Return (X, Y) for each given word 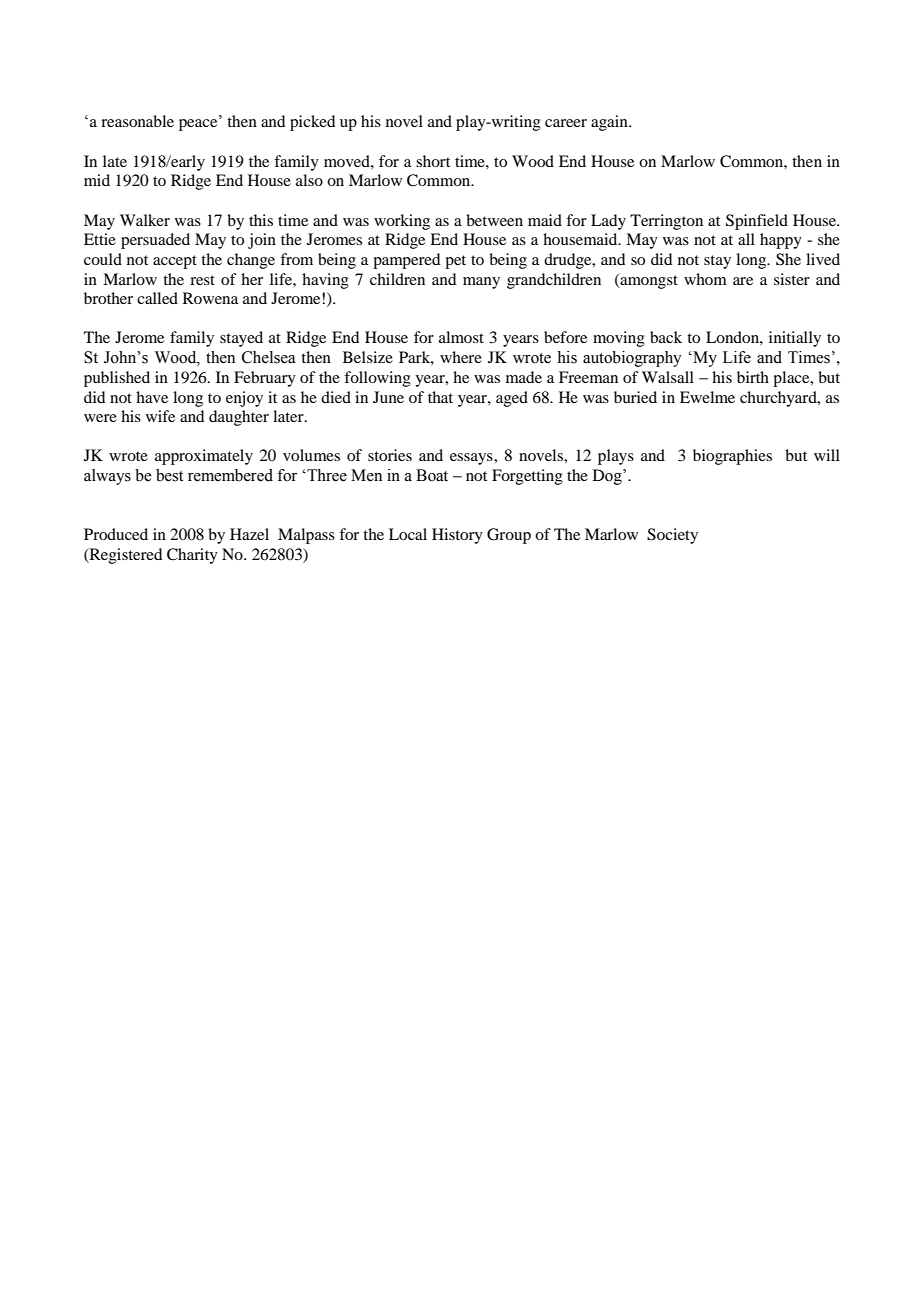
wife (160, 416)
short (433, 161)
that (440, 397)
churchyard (779, 399)
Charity (192, 556)
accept (175, 262)
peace (199, 124)
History (457, 536)
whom (705, 279)
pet (455, 262)
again (610, 123)
